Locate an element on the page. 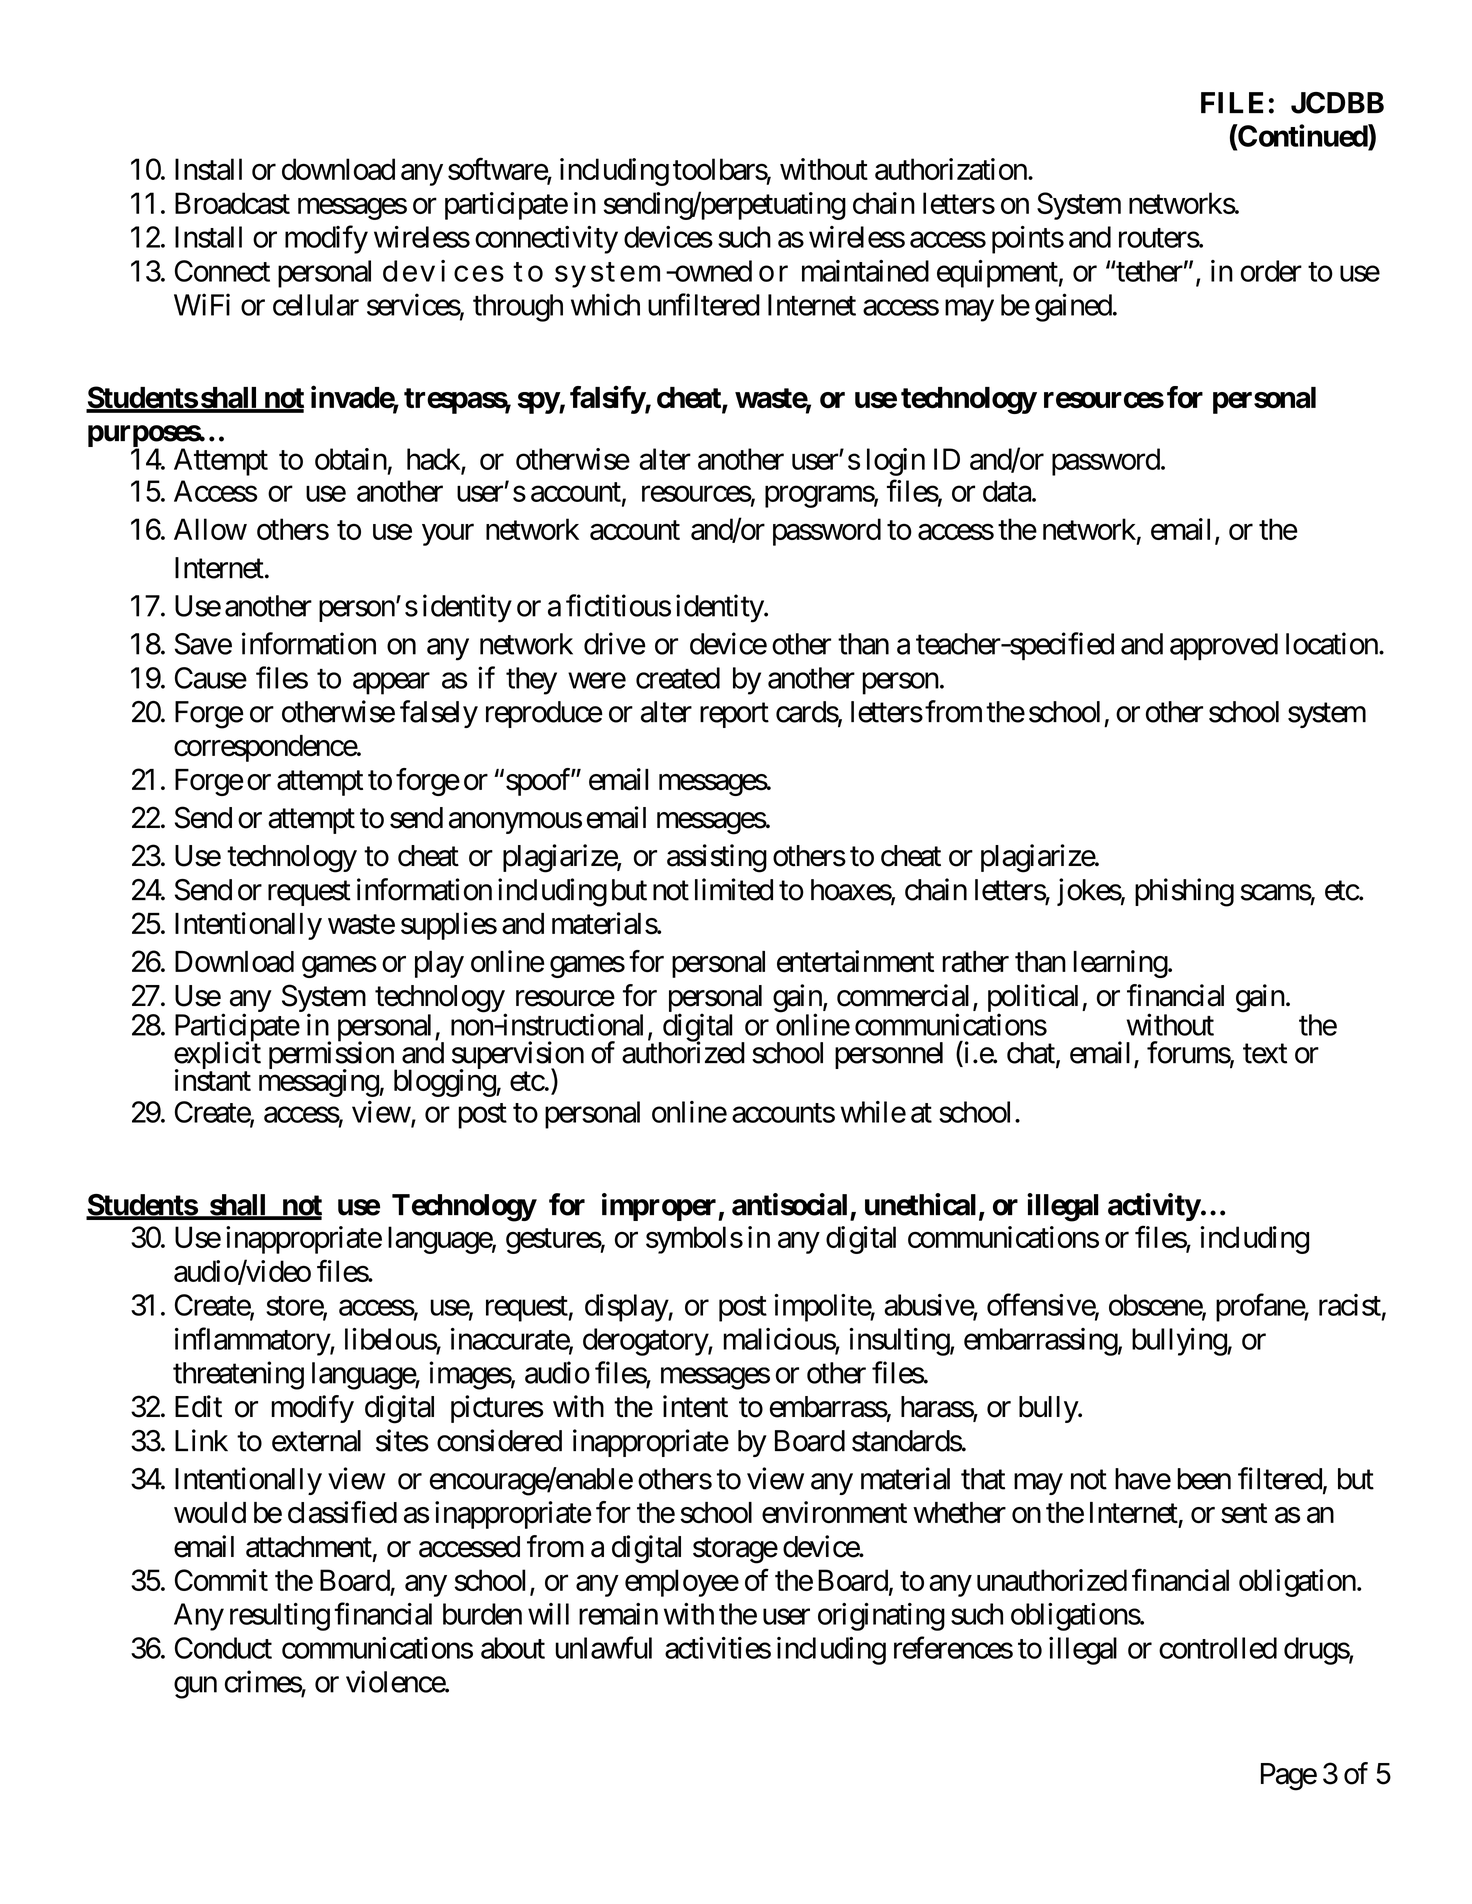 This page has height=1904, width=1472. antisocial is located at coordinates (789, 1204).
